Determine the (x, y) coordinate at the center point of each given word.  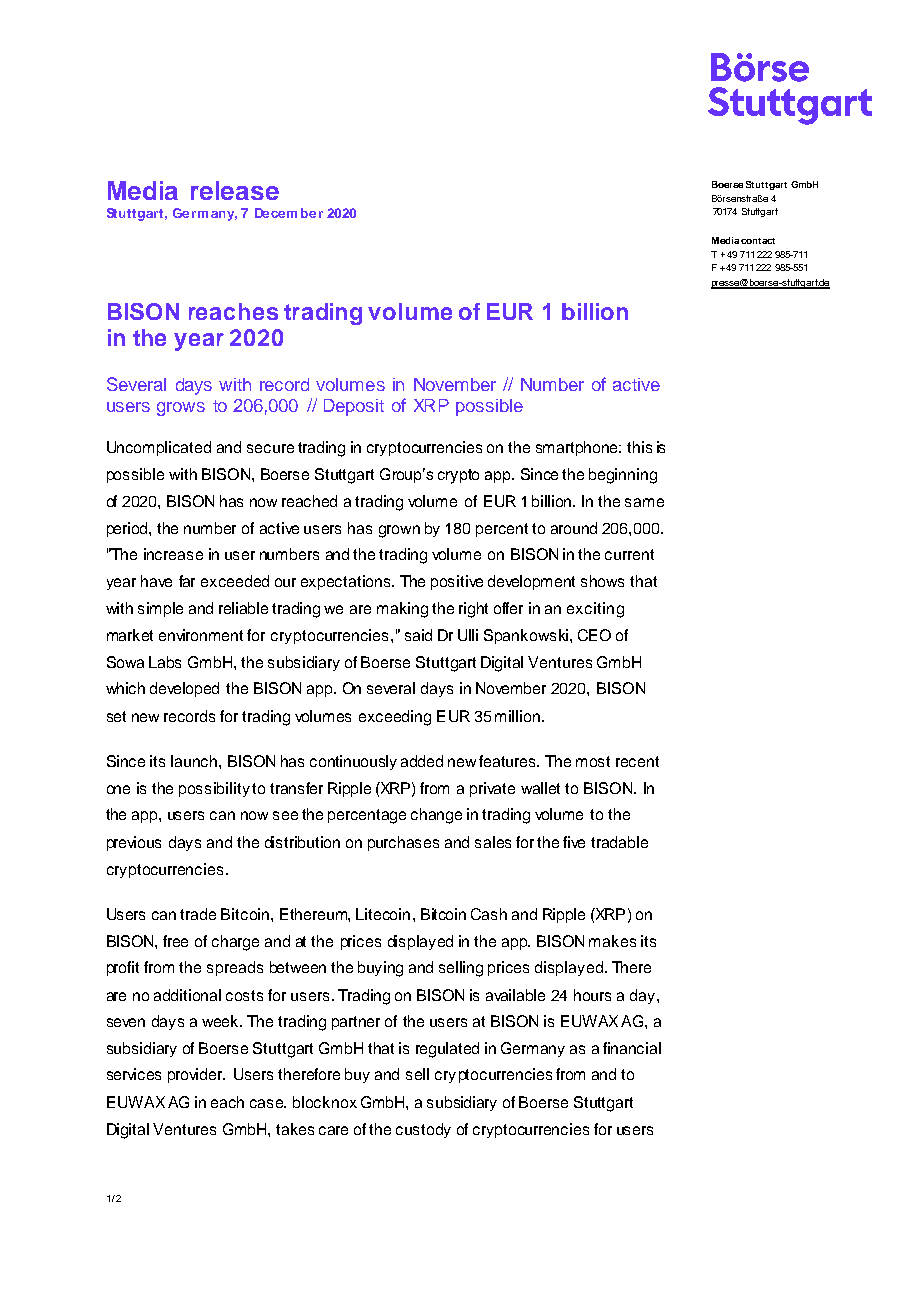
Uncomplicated (159, 448)
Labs (165, 662)
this (639, 447)
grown (399, 531)
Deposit (354, 407)
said (418, 635)
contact (758, 241)
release (235, 190)
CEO (594, 635)
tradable (619, 842)
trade (198, 914)
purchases (403, 843)
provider (196, 1075)
